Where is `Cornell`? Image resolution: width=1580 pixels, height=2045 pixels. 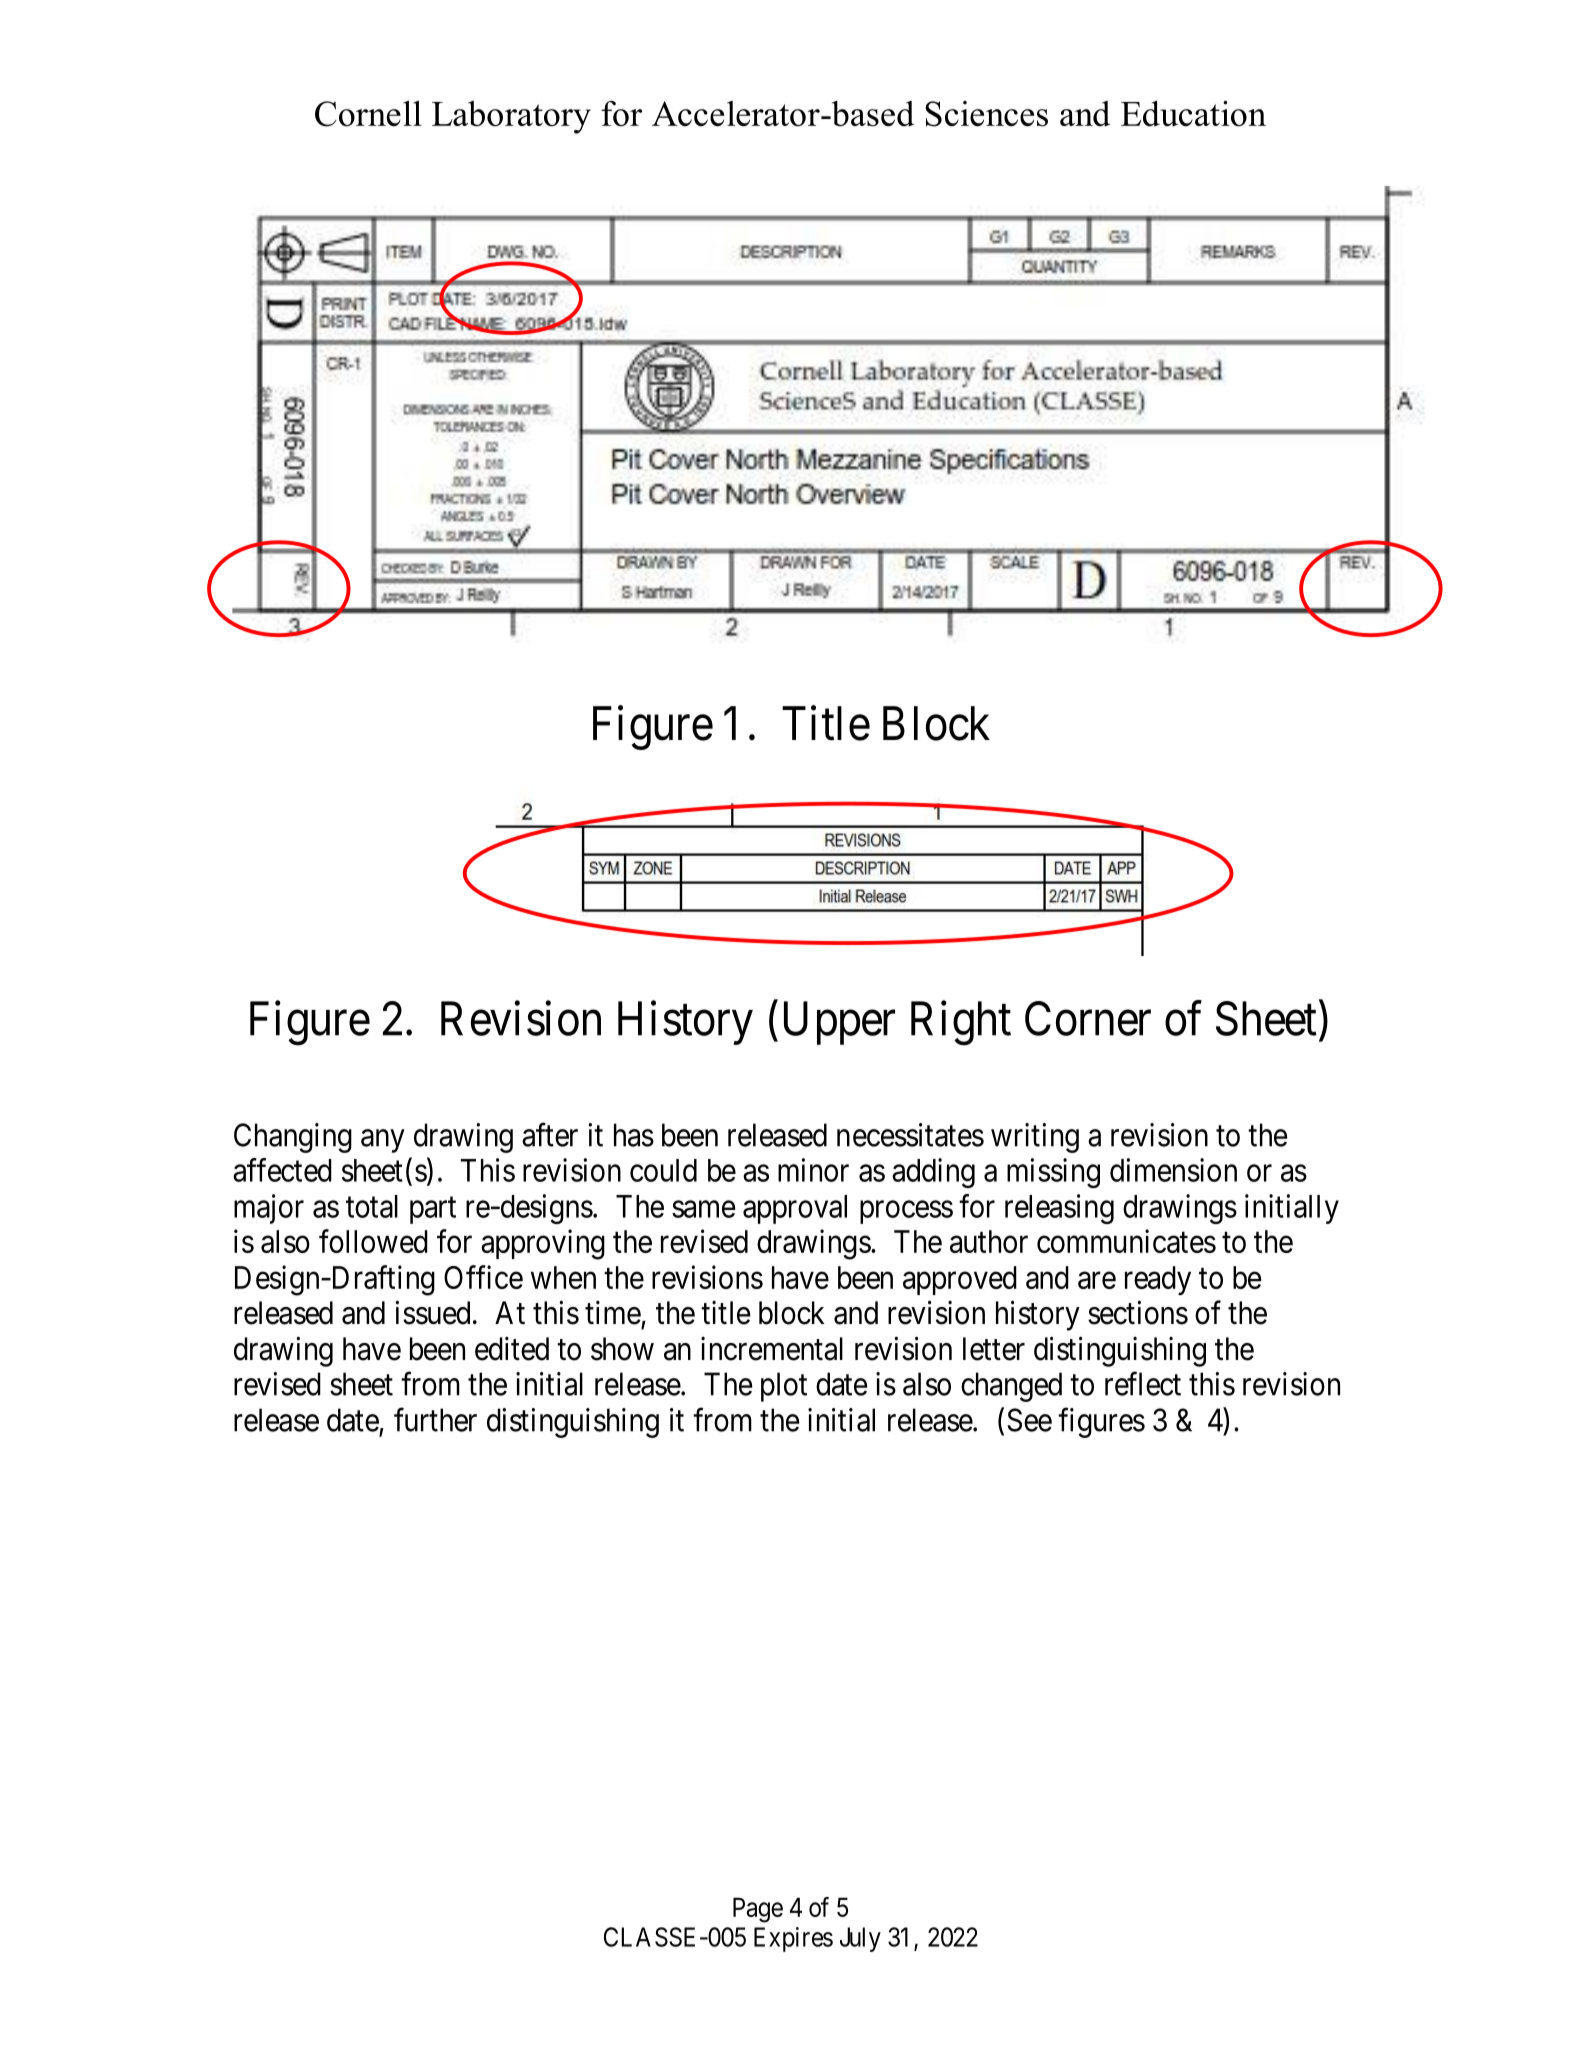 Cornell is located at coordinates (368, 114).
